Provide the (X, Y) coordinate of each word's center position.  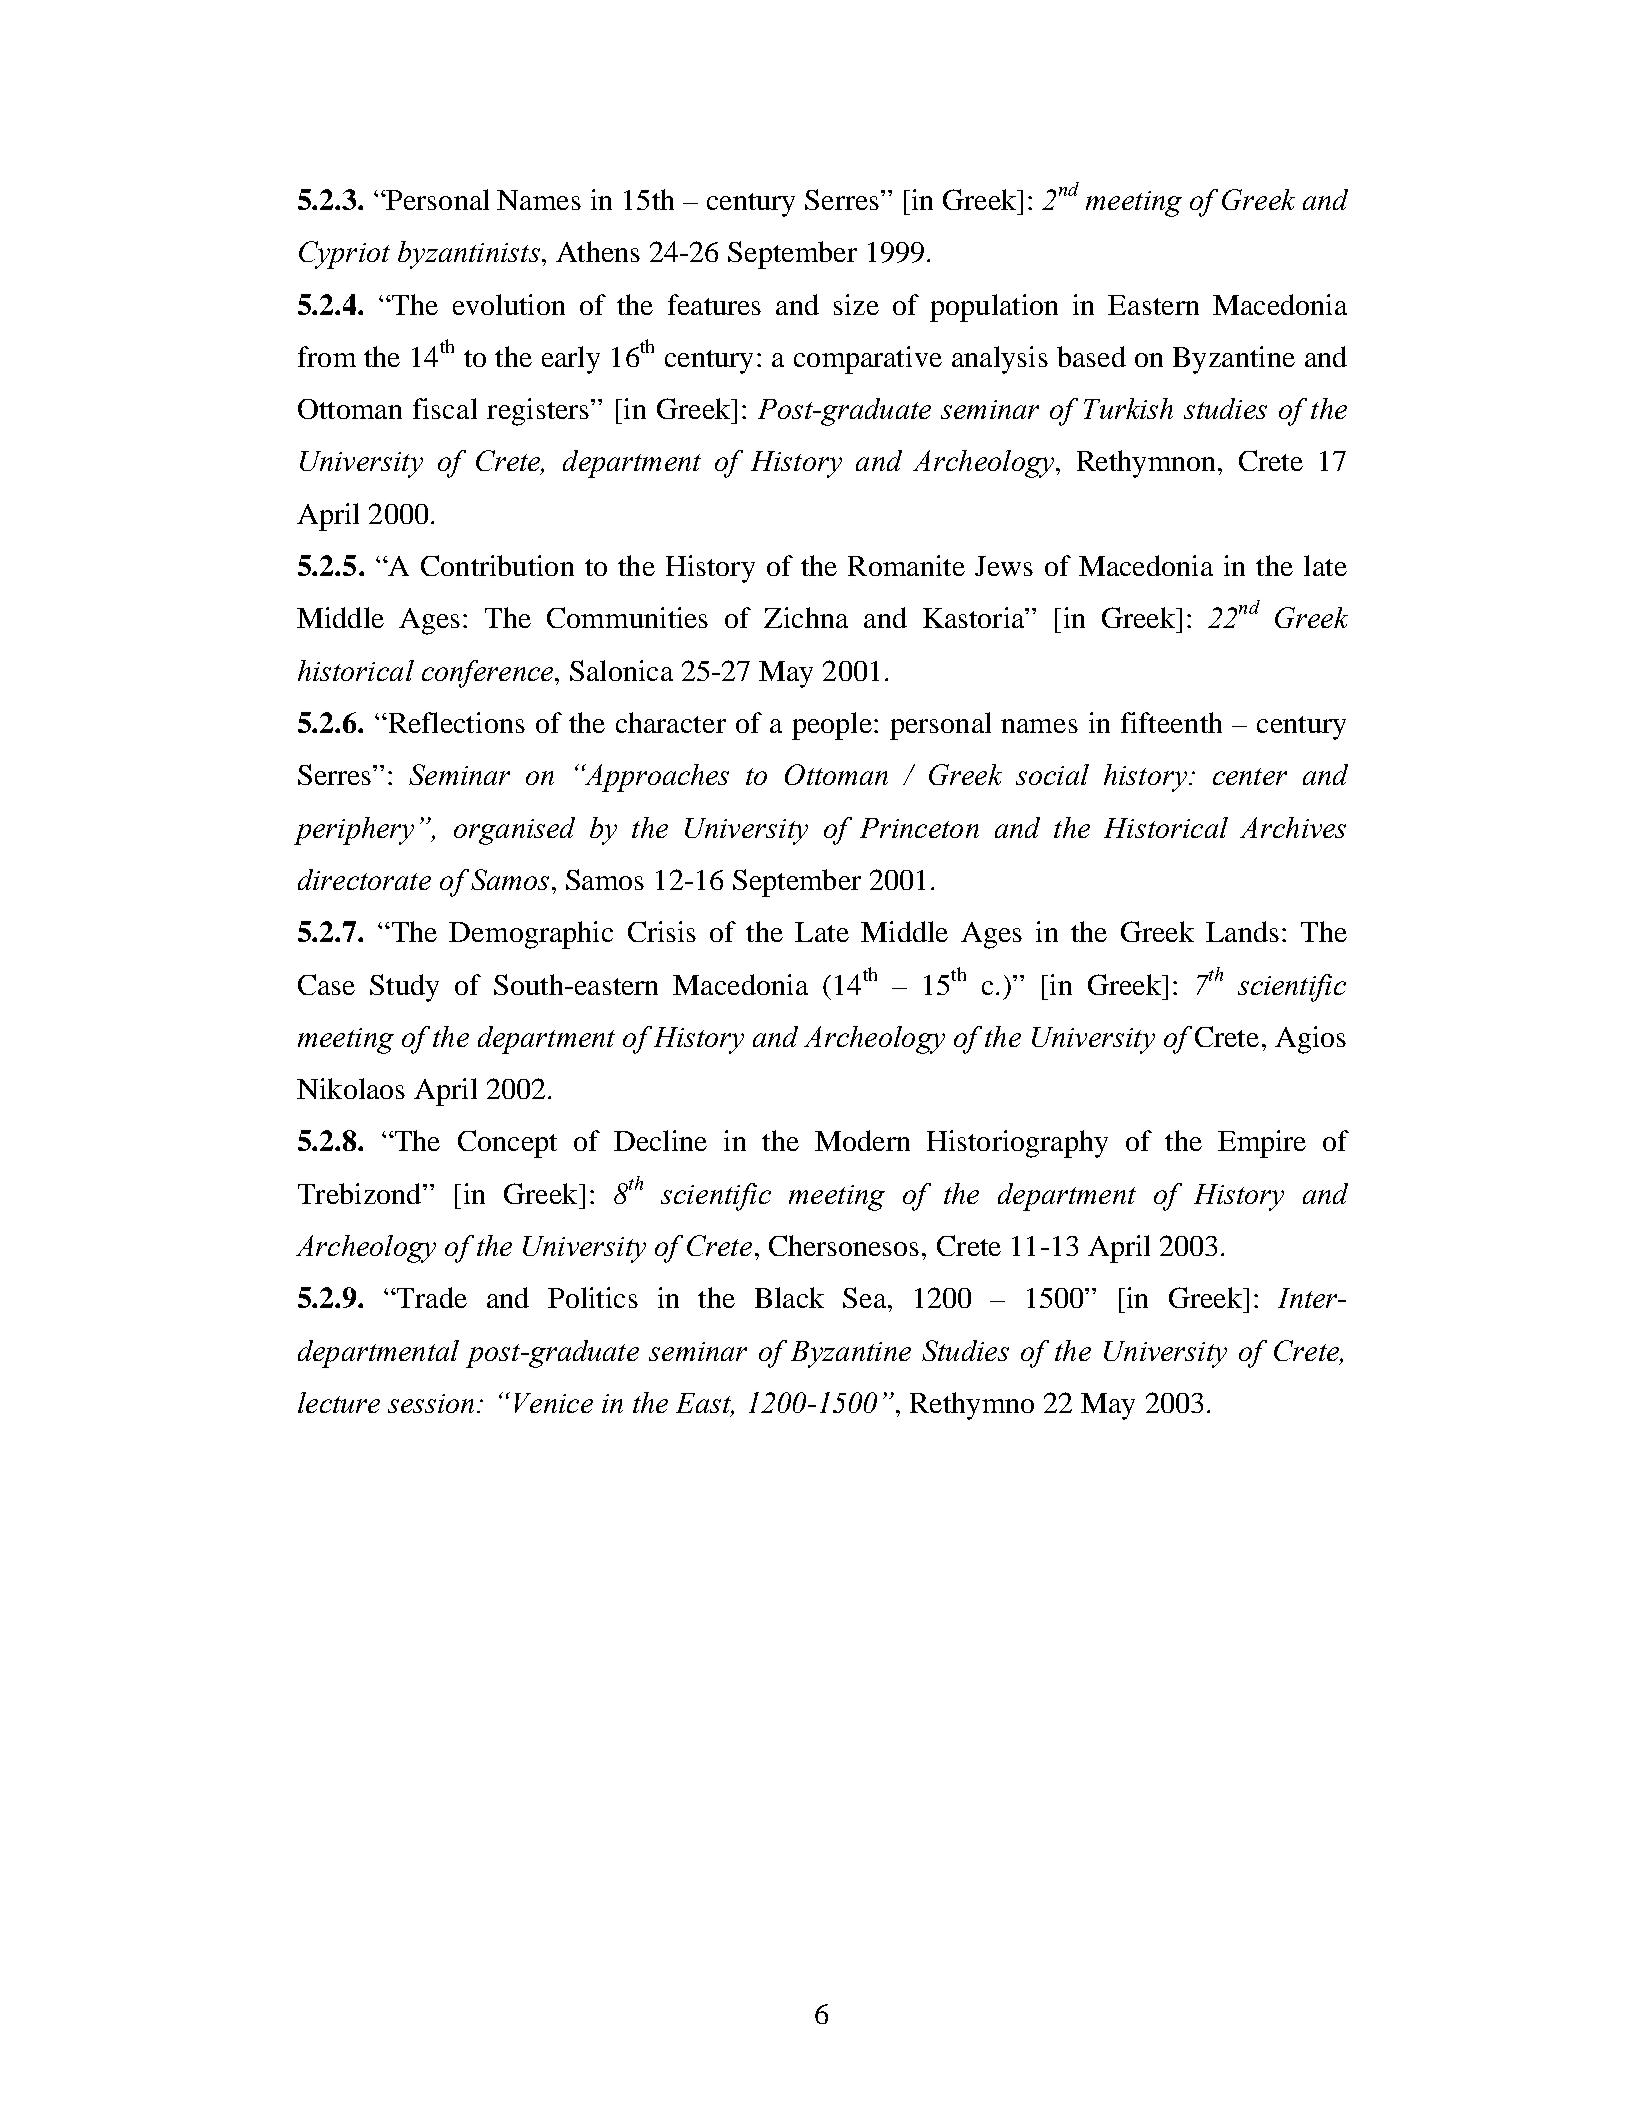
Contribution (497, 565)
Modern (862, 1140)
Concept (507, 1144)
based (1091, 356)
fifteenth (1171, 722)
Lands (1242, 931)
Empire (1262, 1144)
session (431, 1403)
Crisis (662, 931)
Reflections (455, 722)
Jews (1004, 566)
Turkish (1128, 408)
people (832, 726)
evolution (509, 304)
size (856, 304)
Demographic (531, 935)
